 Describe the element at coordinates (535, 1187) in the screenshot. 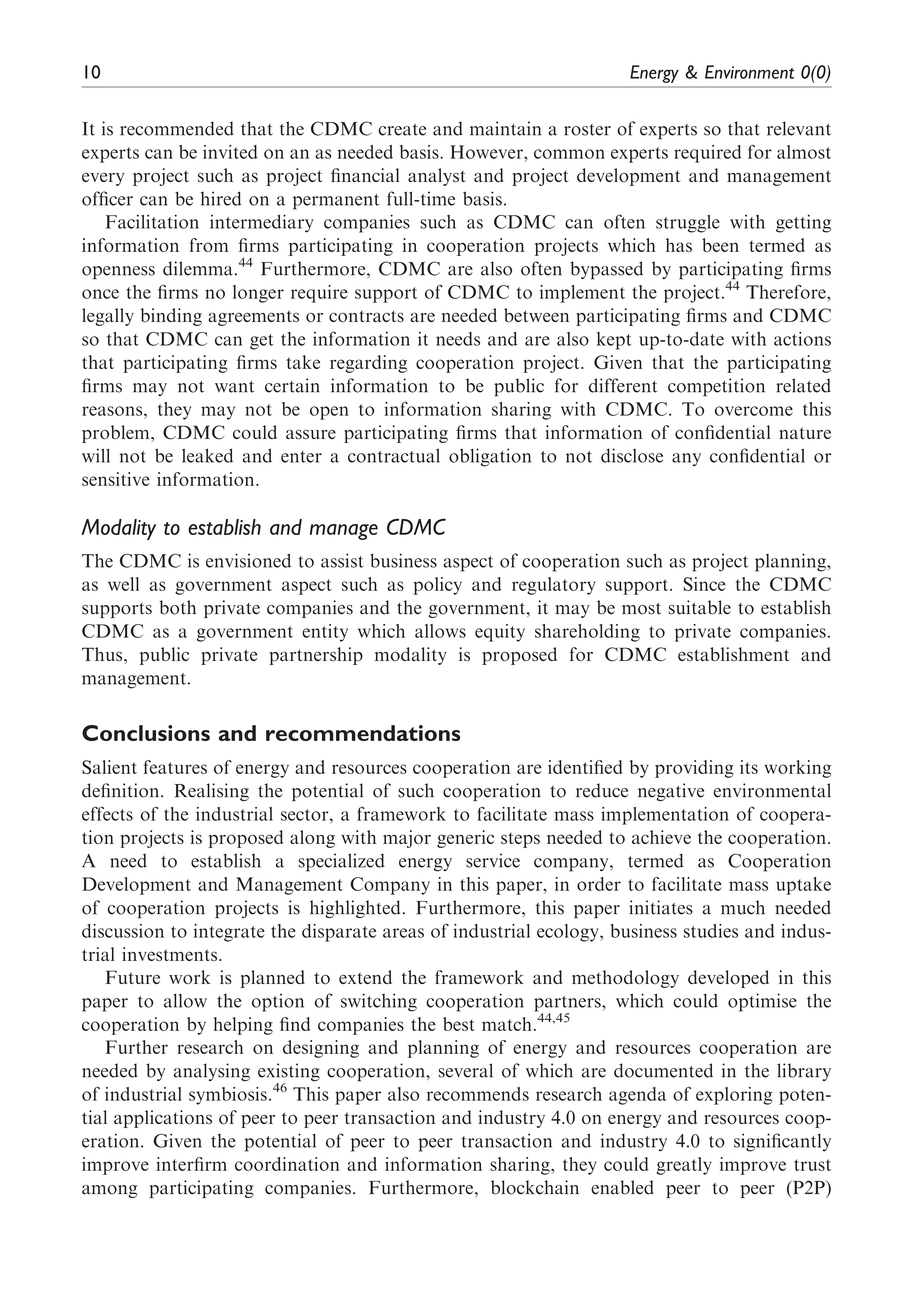

I see `blockchain` at that location.
